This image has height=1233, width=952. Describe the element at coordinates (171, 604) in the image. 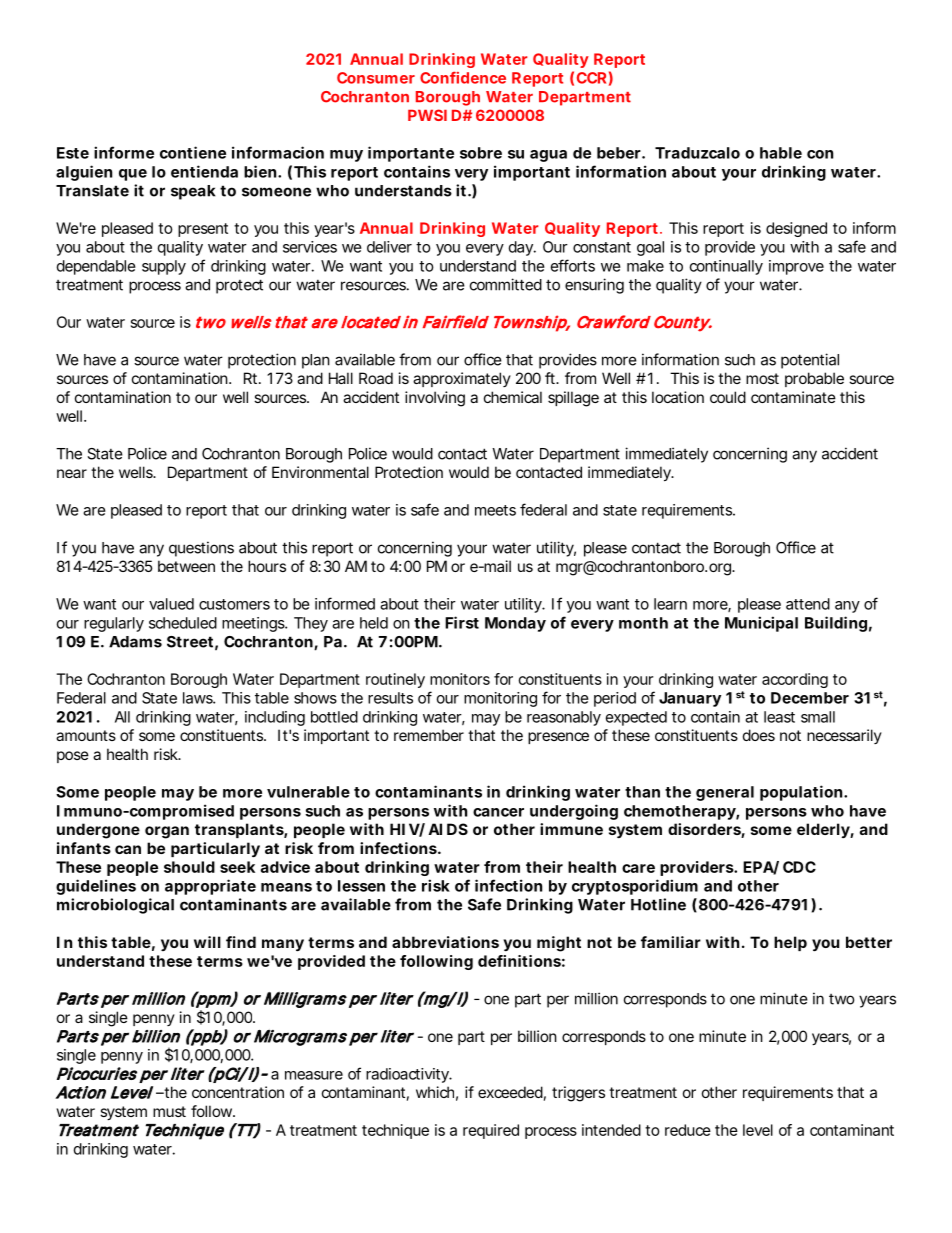

I see `valued` at that location.
